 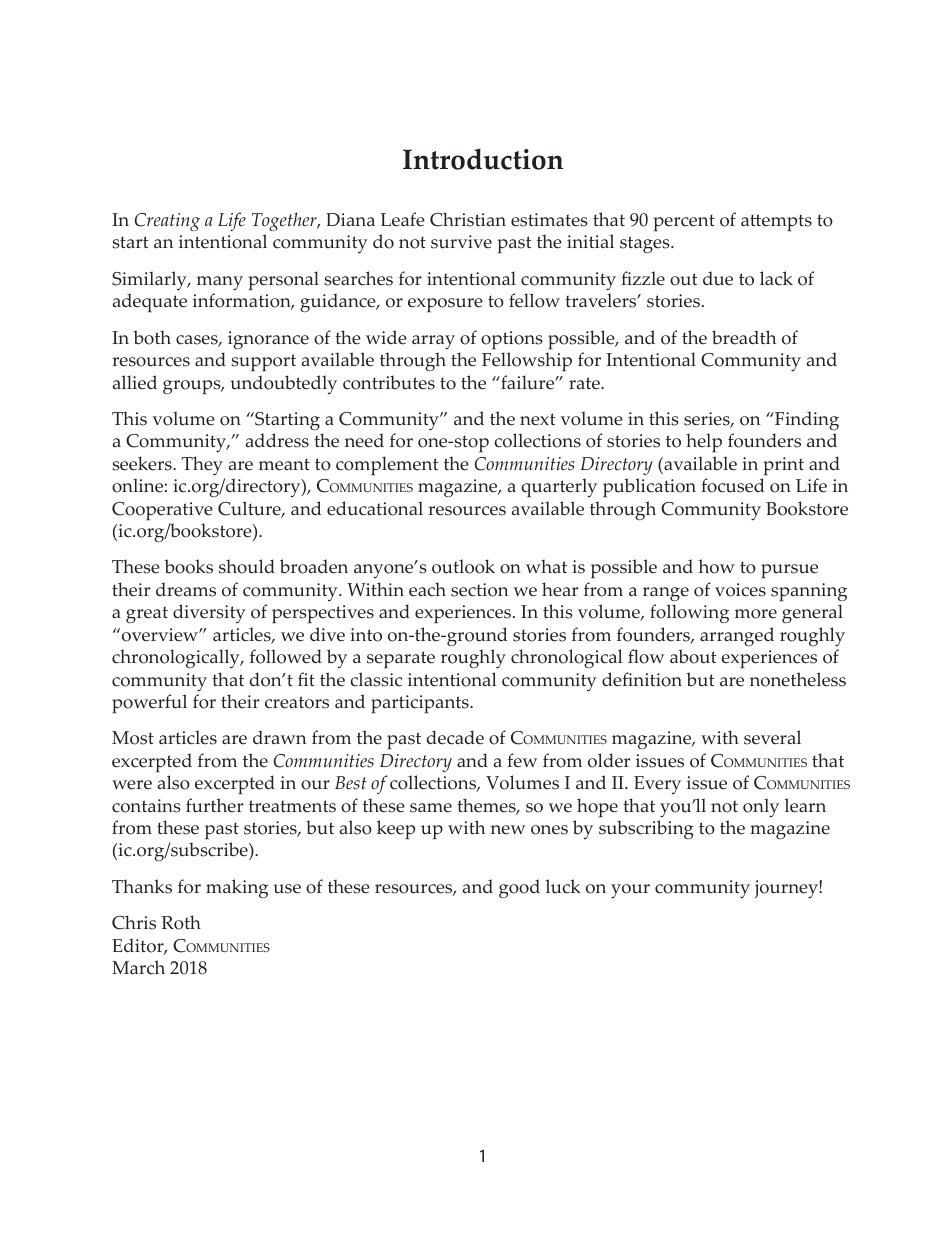 What do you see at coordinates (630, 891) in the image?
I see `your` at bounding box center [630, 891].
